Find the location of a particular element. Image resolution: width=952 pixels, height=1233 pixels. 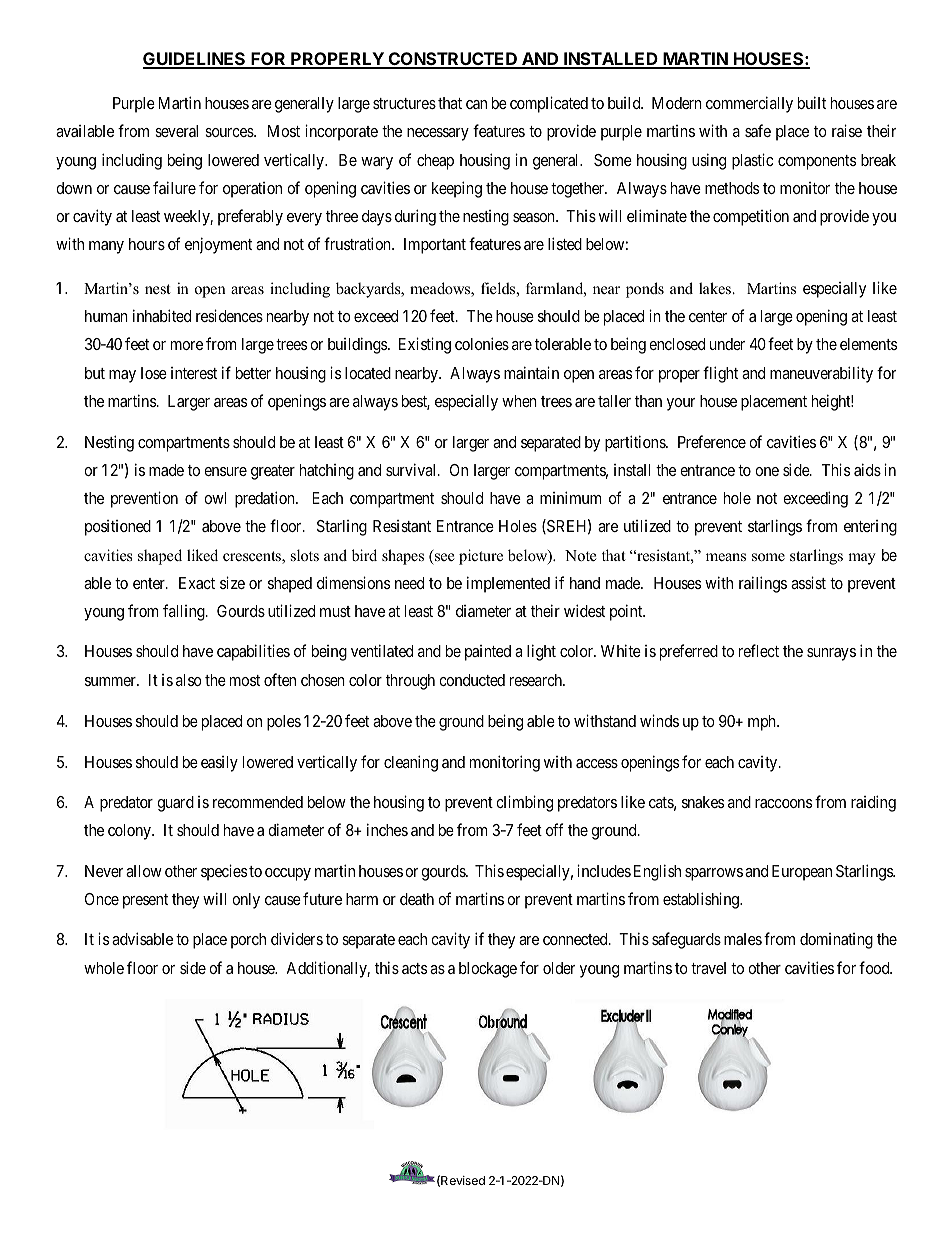

present is located at coordinates (145, 901).
